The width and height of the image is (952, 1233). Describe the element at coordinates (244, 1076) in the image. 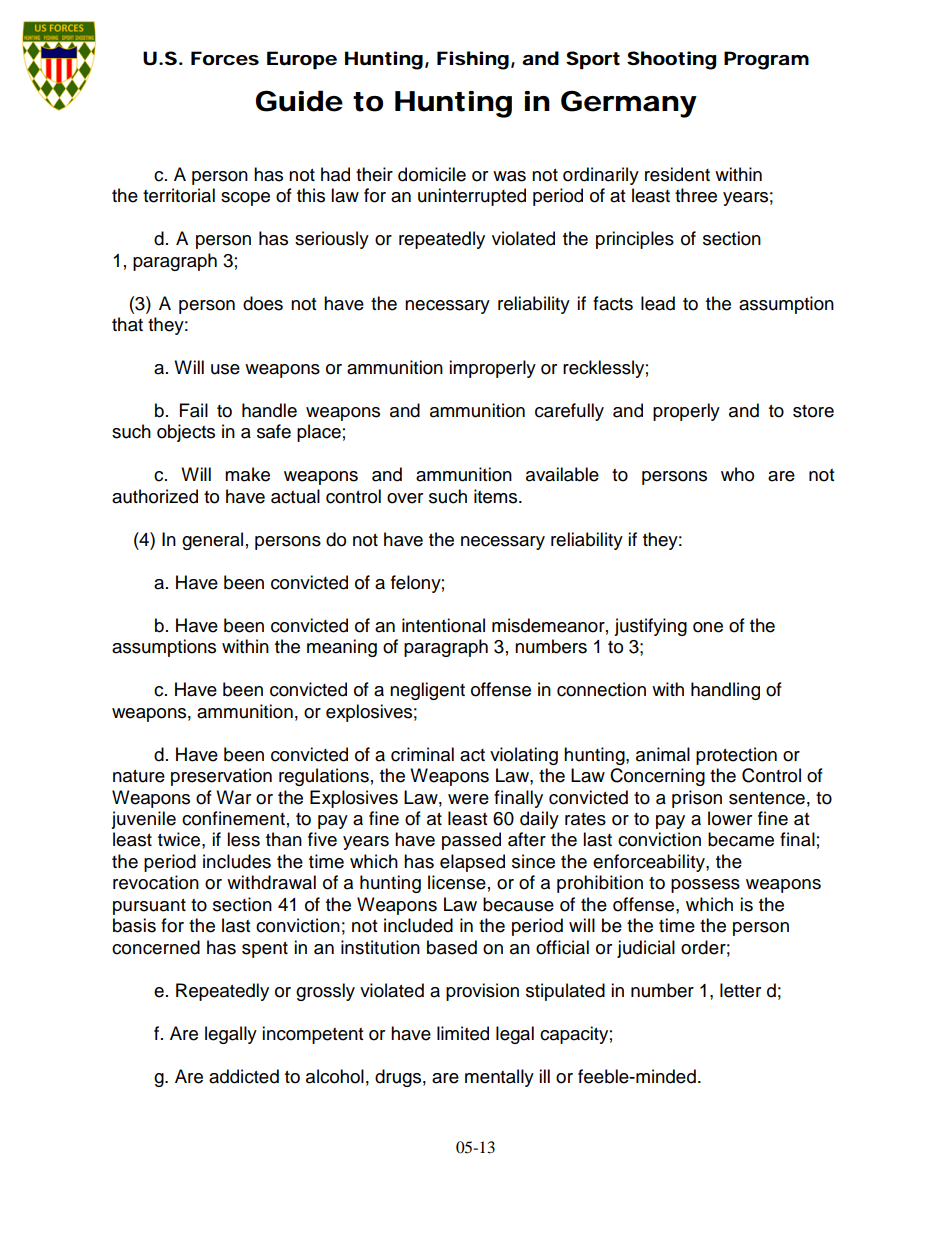

I see `addicted` at that location.
